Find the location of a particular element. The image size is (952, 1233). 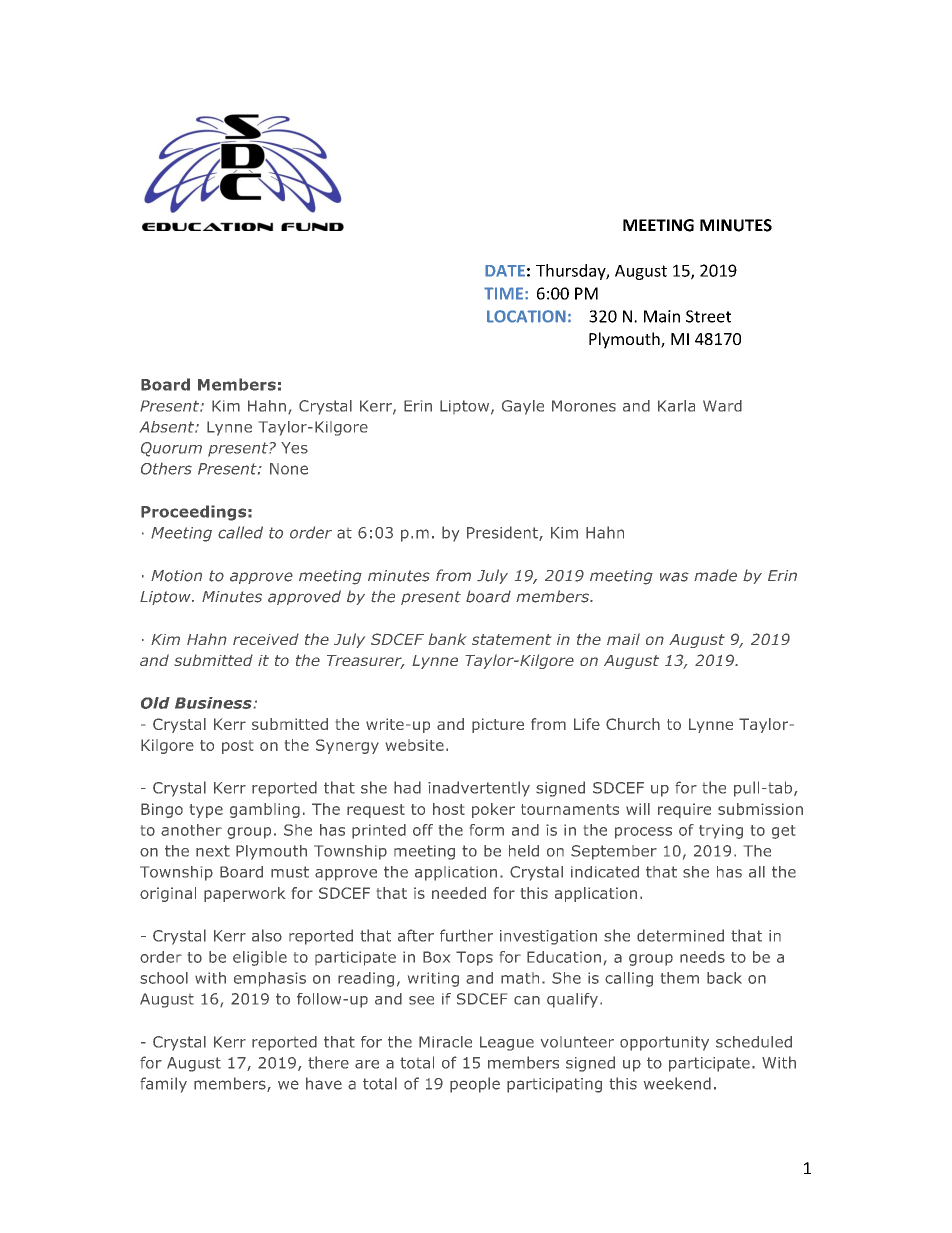

require is located at coordinates (684, 810).
